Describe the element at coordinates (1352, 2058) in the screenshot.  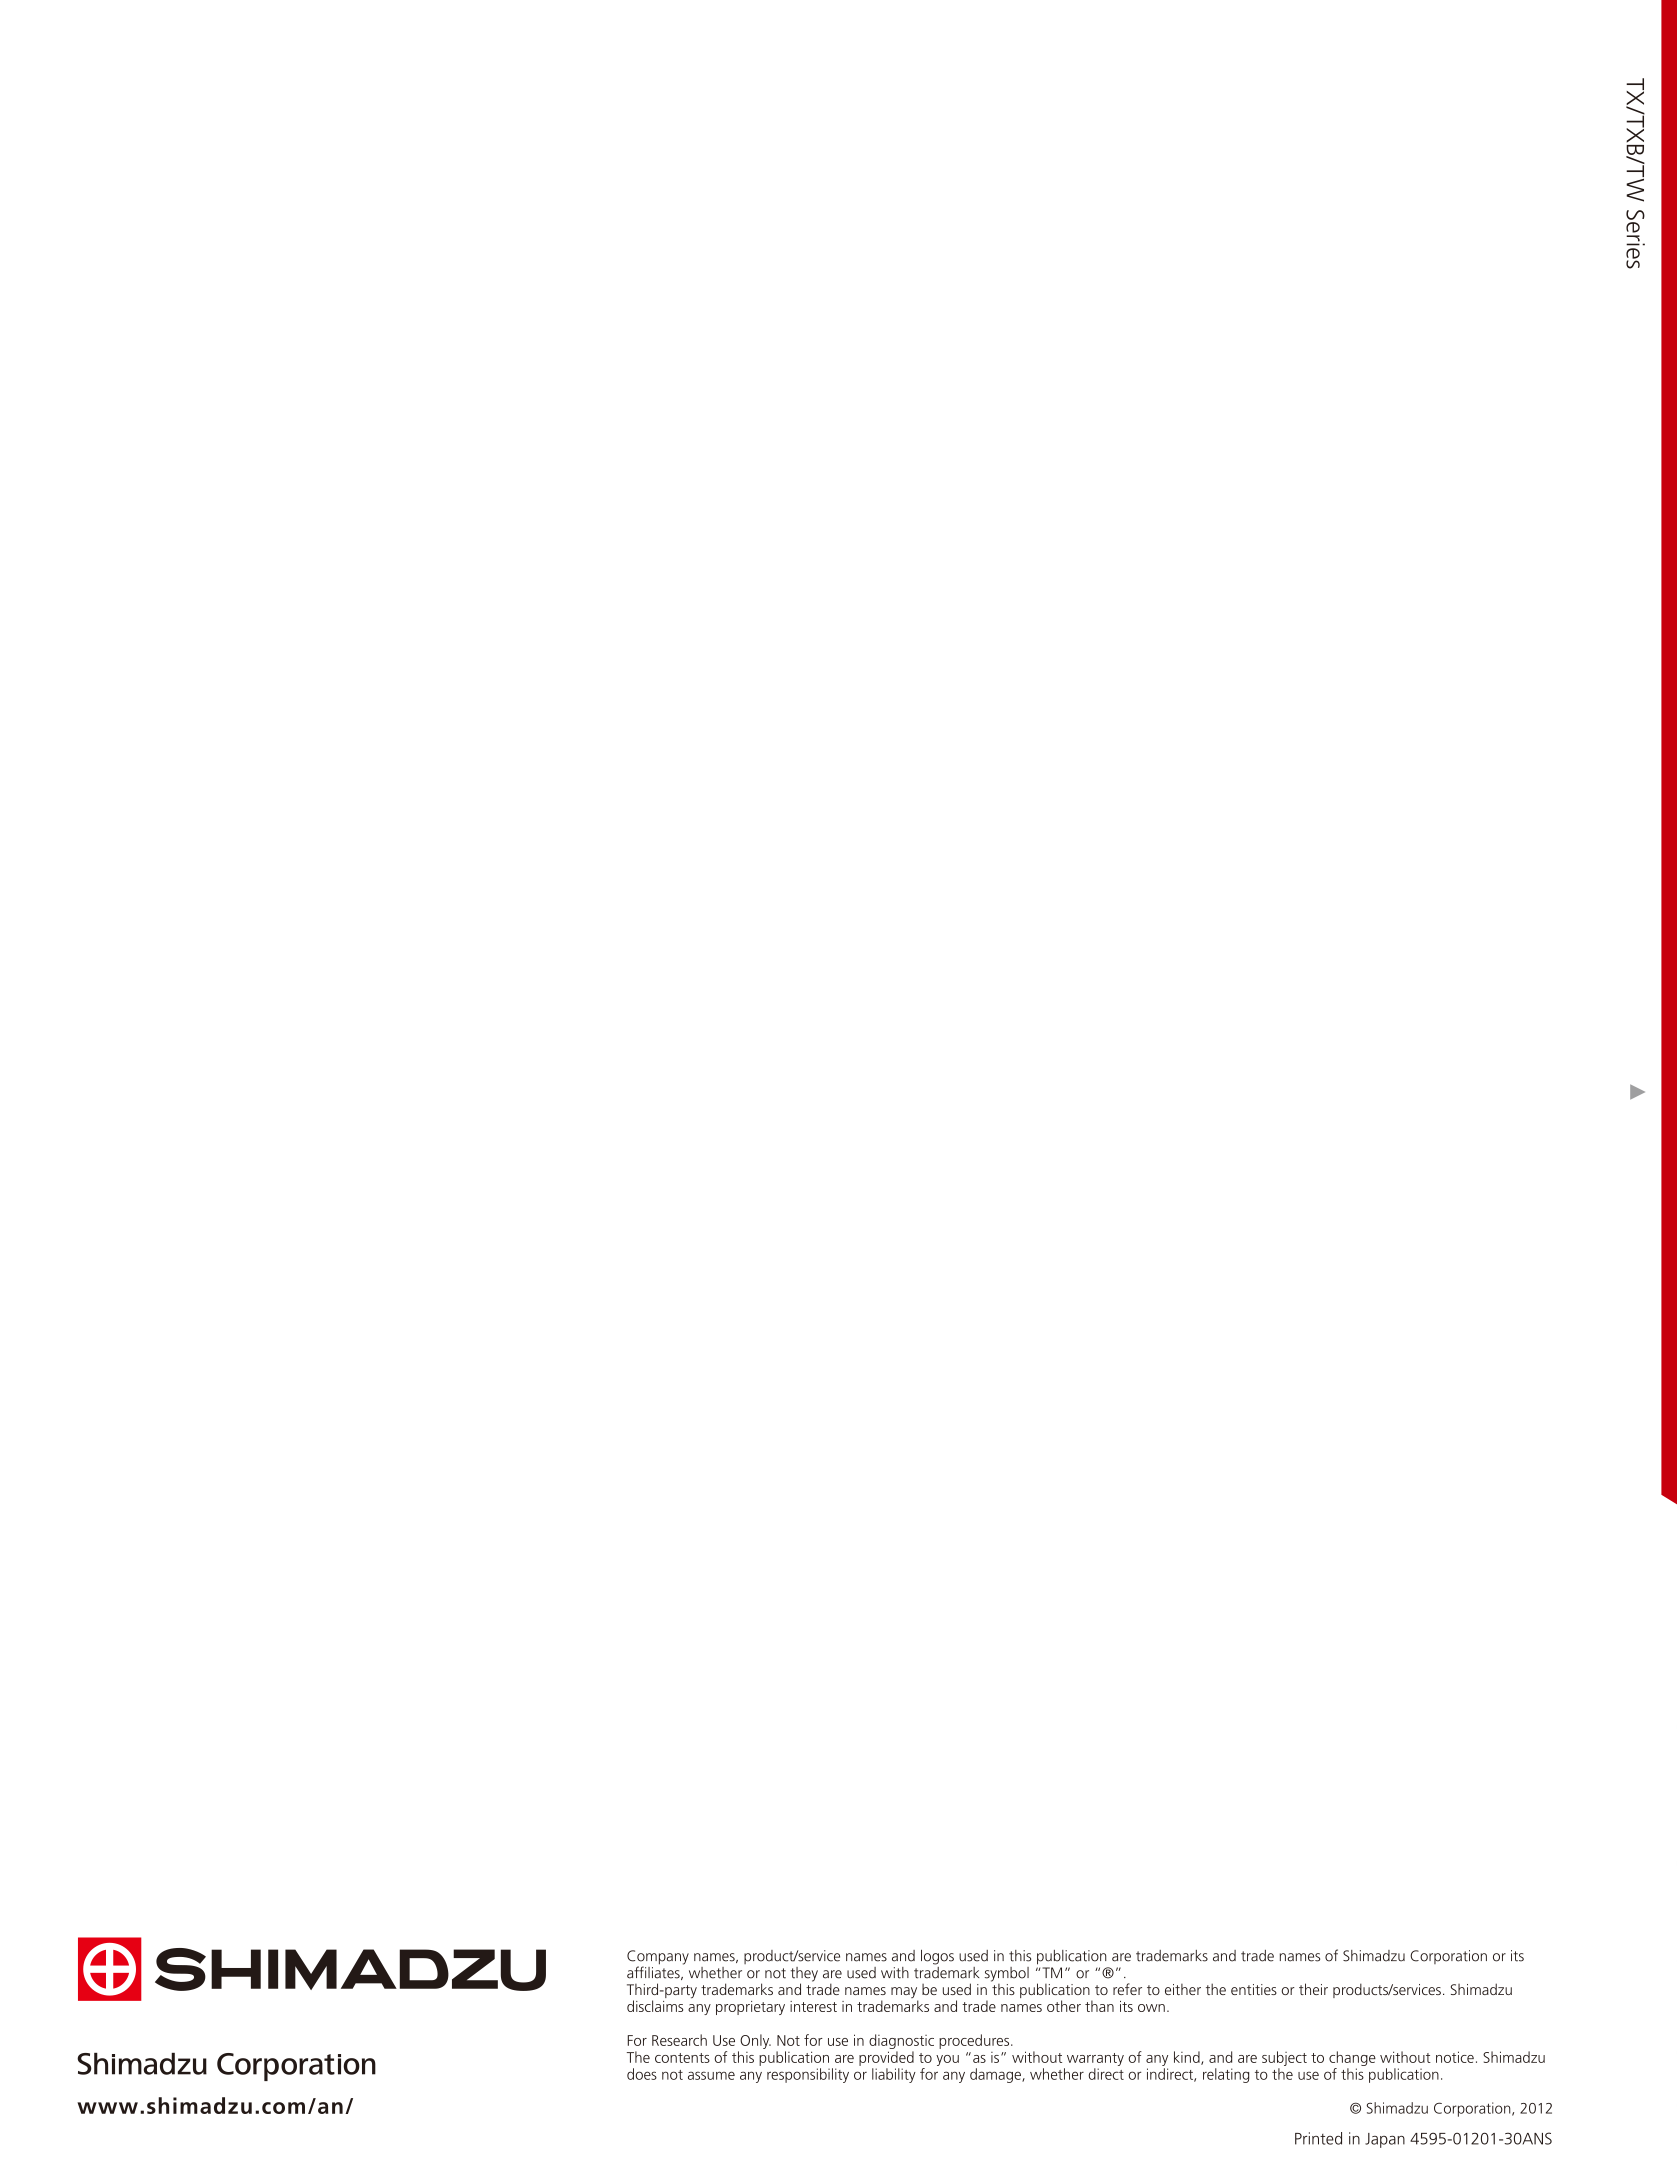
I see `change` at that location.
